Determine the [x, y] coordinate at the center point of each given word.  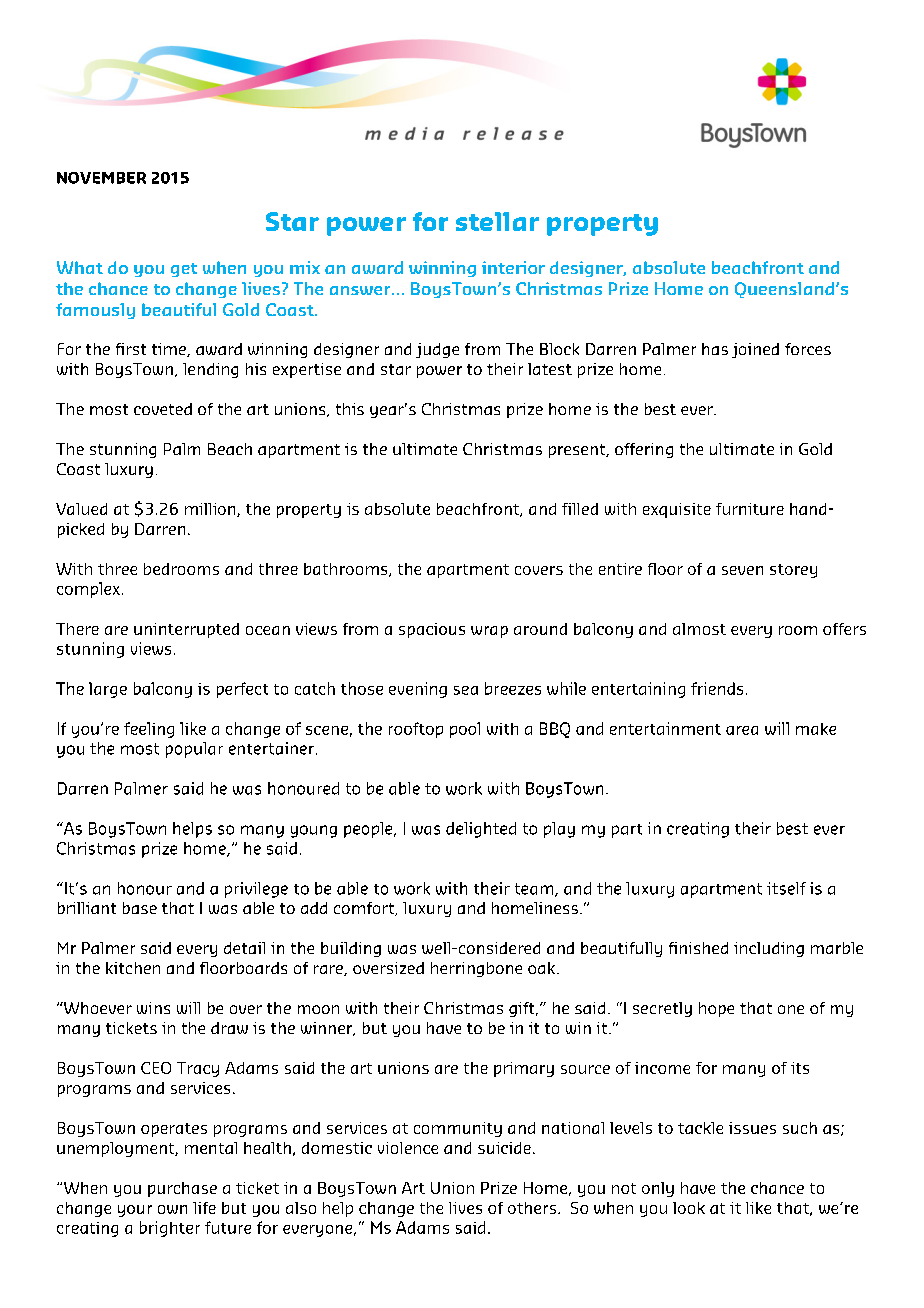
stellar [497, 221]
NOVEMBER [101, 178]
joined [755, 350]
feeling [149, 730]
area [742, 730]
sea [466, 690]
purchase [182, 1189]
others [533, 1208]
